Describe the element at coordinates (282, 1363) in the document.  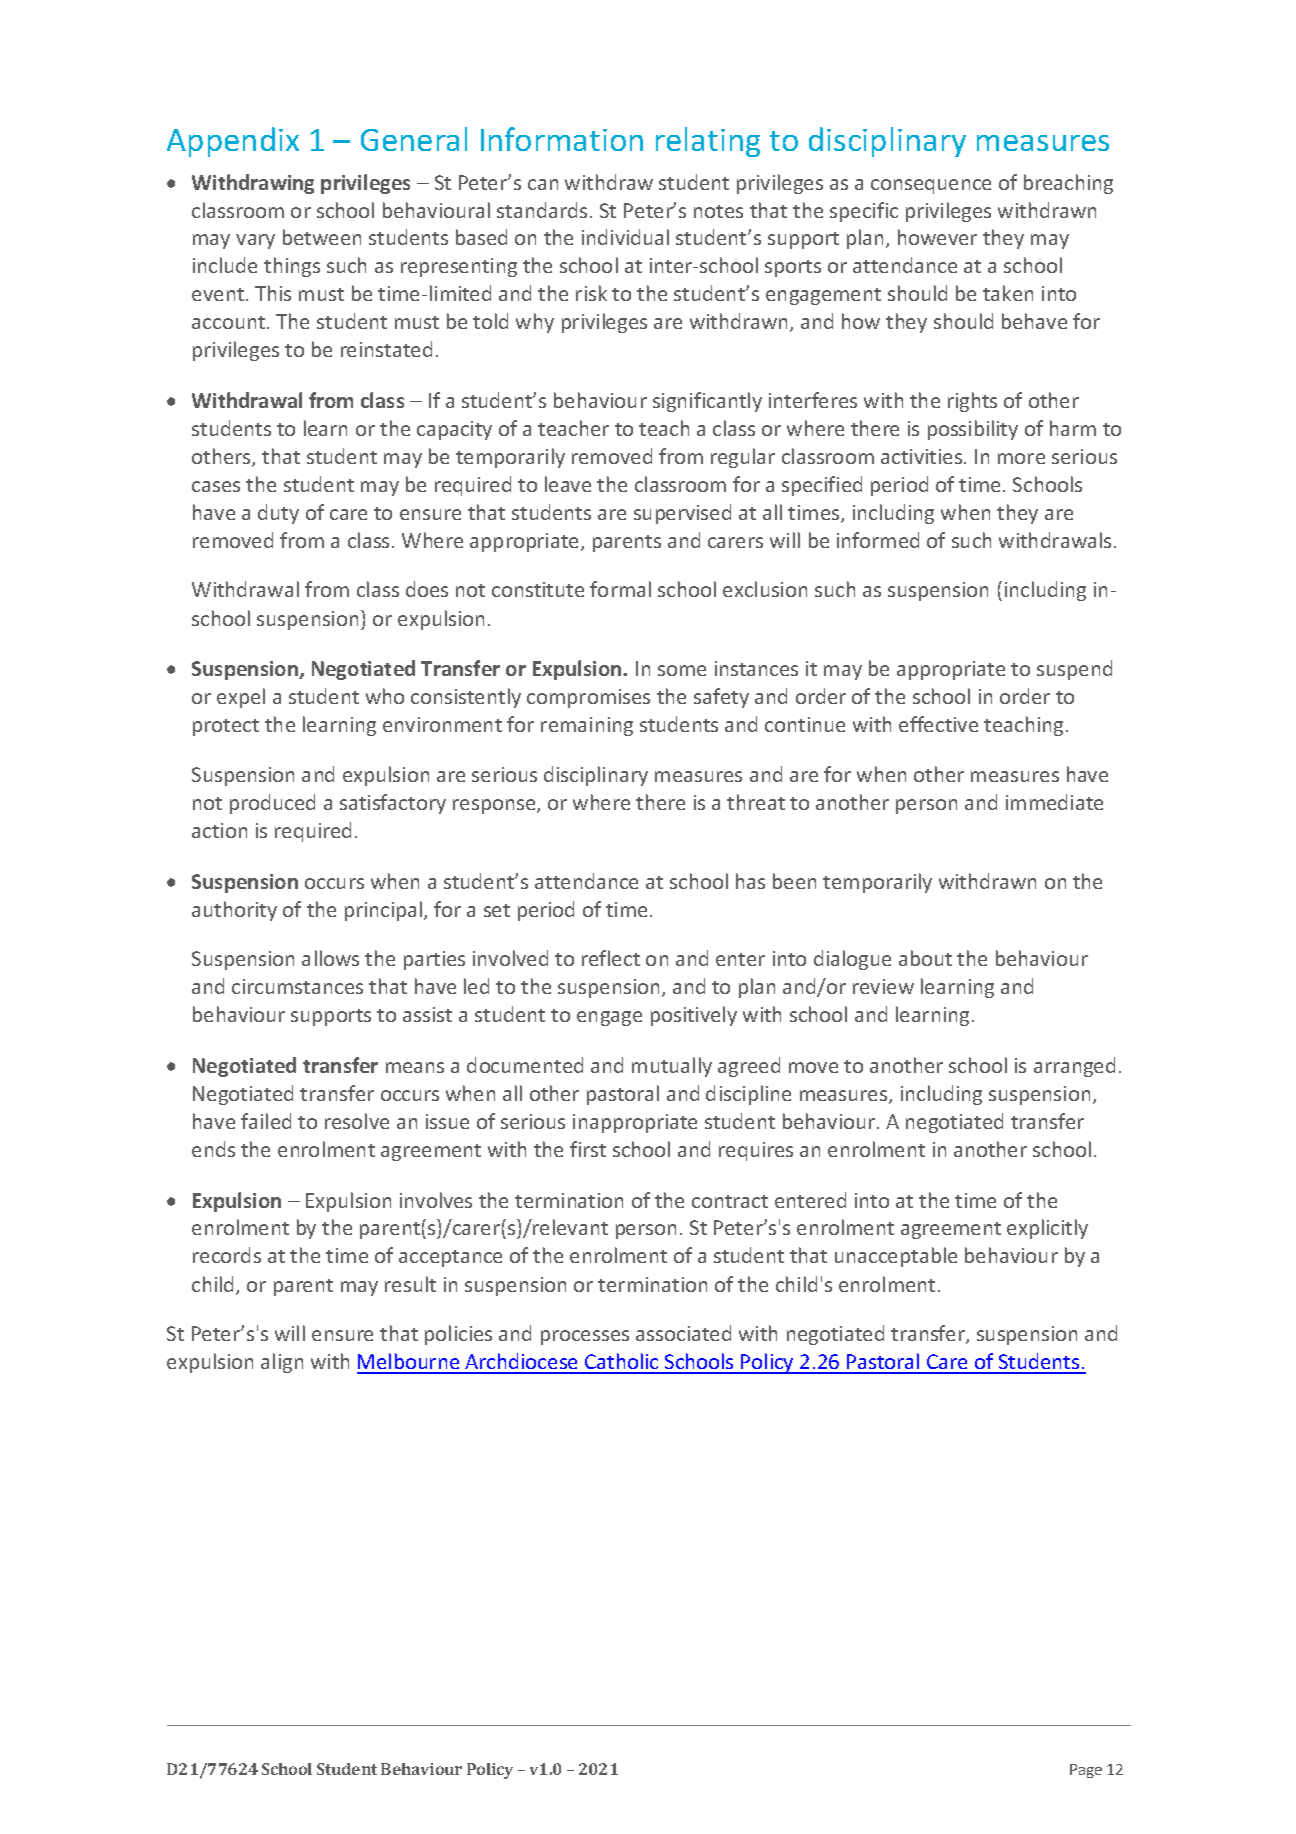
I see `align` at that location.
